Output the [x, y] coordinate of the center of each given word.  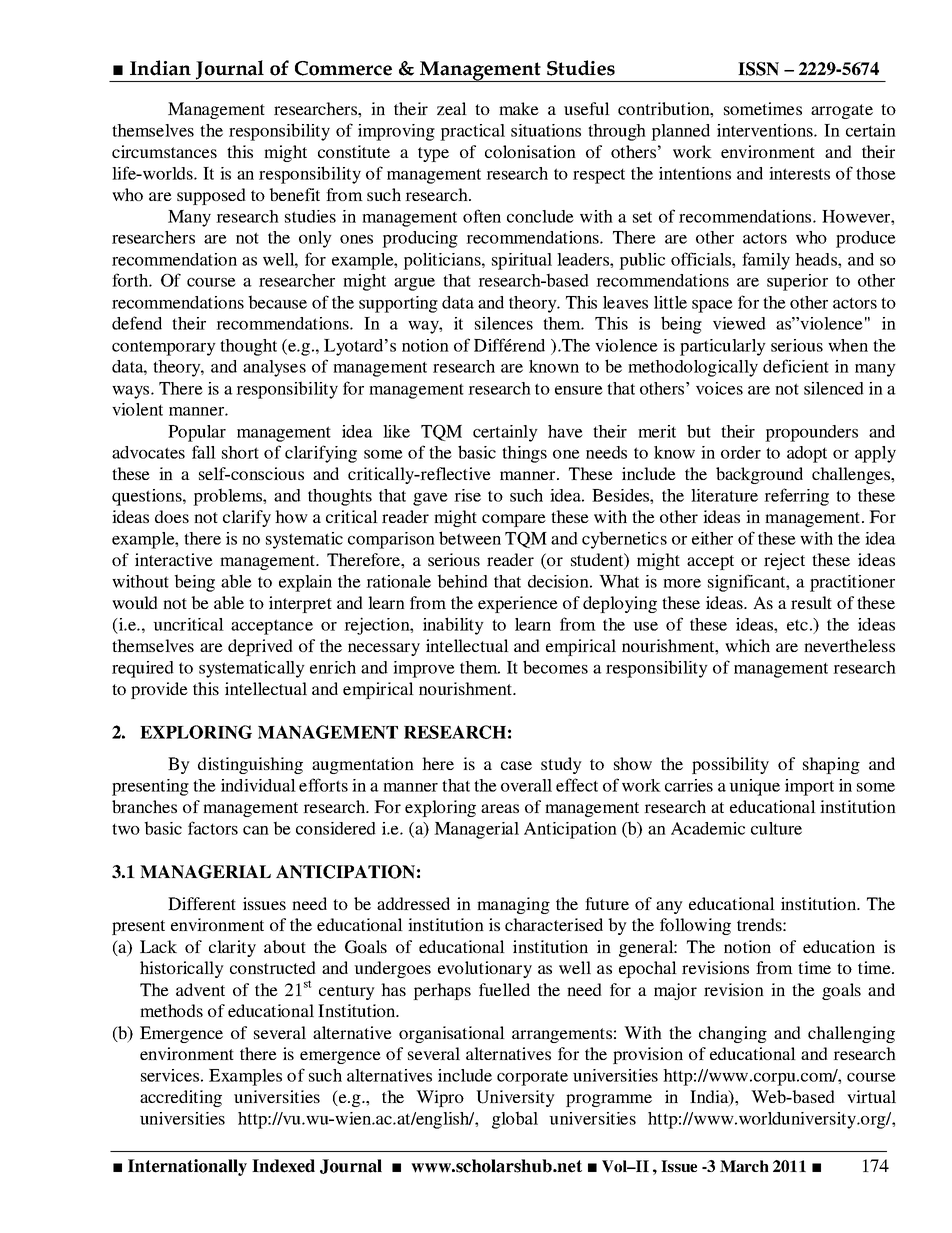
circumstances [164, 151]
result [811, 602]
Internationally [187, 1167]
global [515, 1120]
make [519, 108]
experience [518, 604]
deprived [260, 647]
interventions [766, 130]
